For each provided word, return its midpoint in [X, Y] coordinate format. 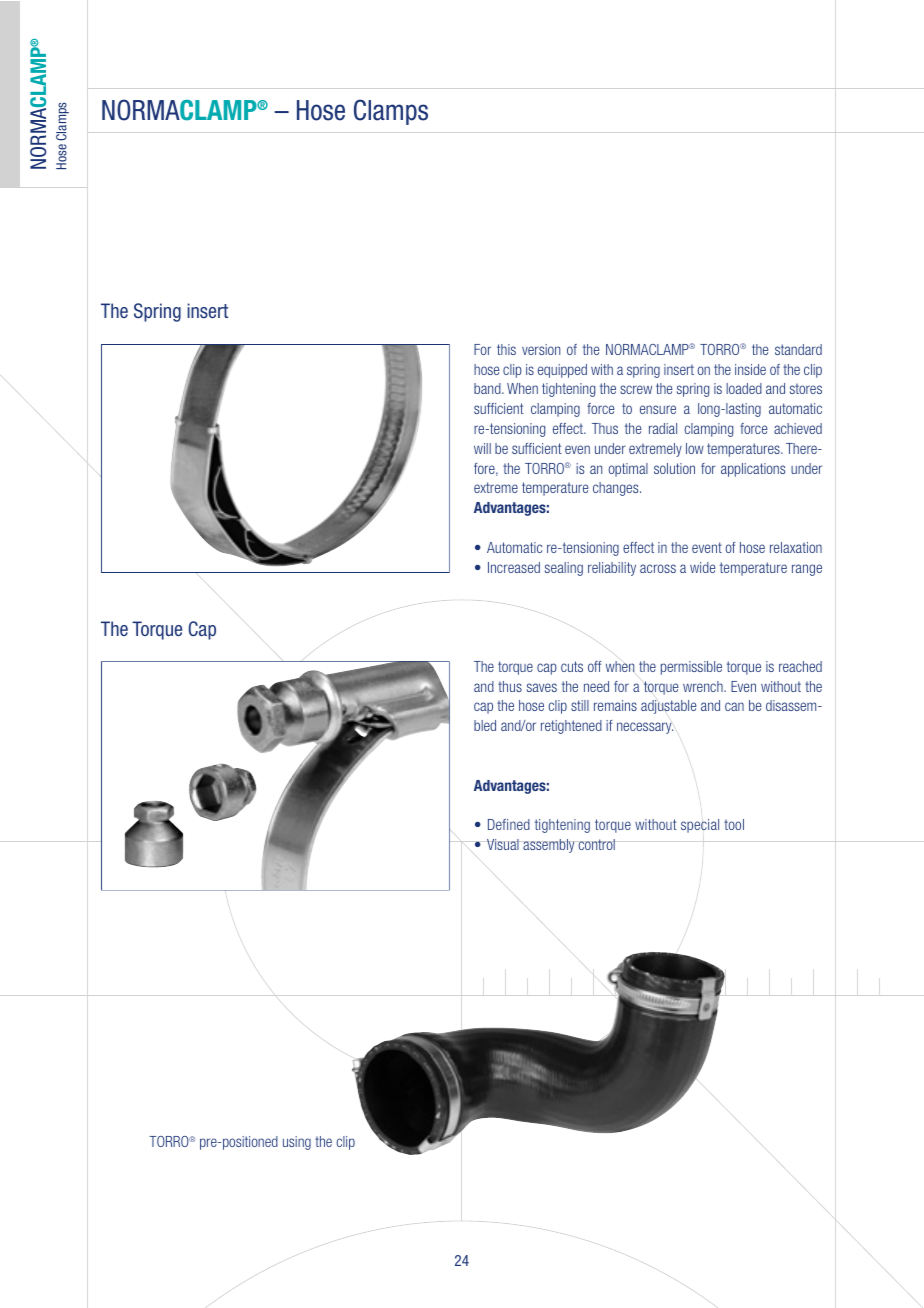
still [580, 705]
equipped [562, 371]
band [488, 388]
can [734, 706]
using [297, 1143]
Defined [509, 824]
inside [750, 369]
